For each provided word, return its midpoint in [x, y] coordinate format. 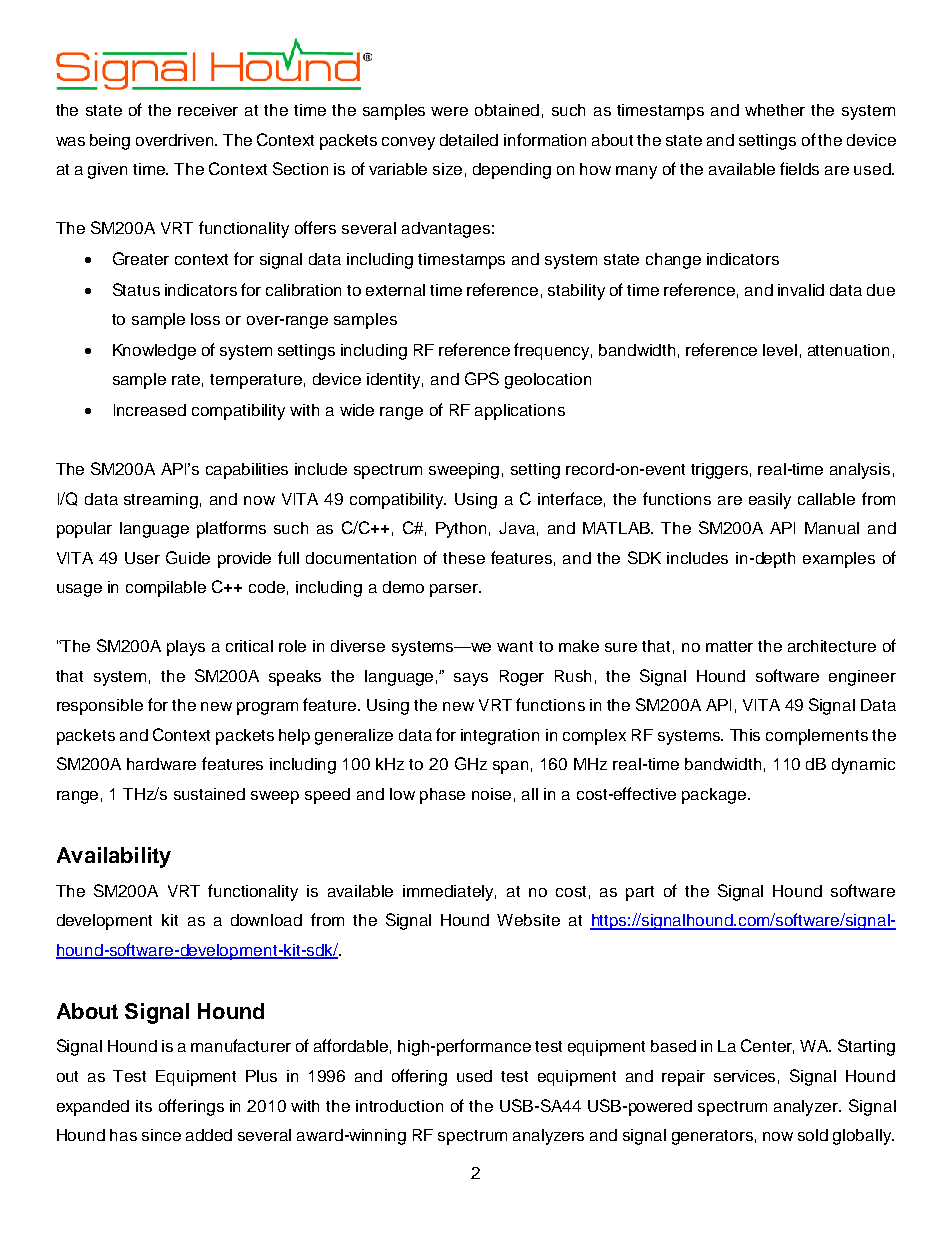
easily [770, 501]
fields [799, 168]
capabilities [247, 471]
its [144, 1106]
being [110, 142]
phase [442, 796]
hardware [161, 764]
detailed [469, 140]
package [714, 796]
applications [520, 412]
